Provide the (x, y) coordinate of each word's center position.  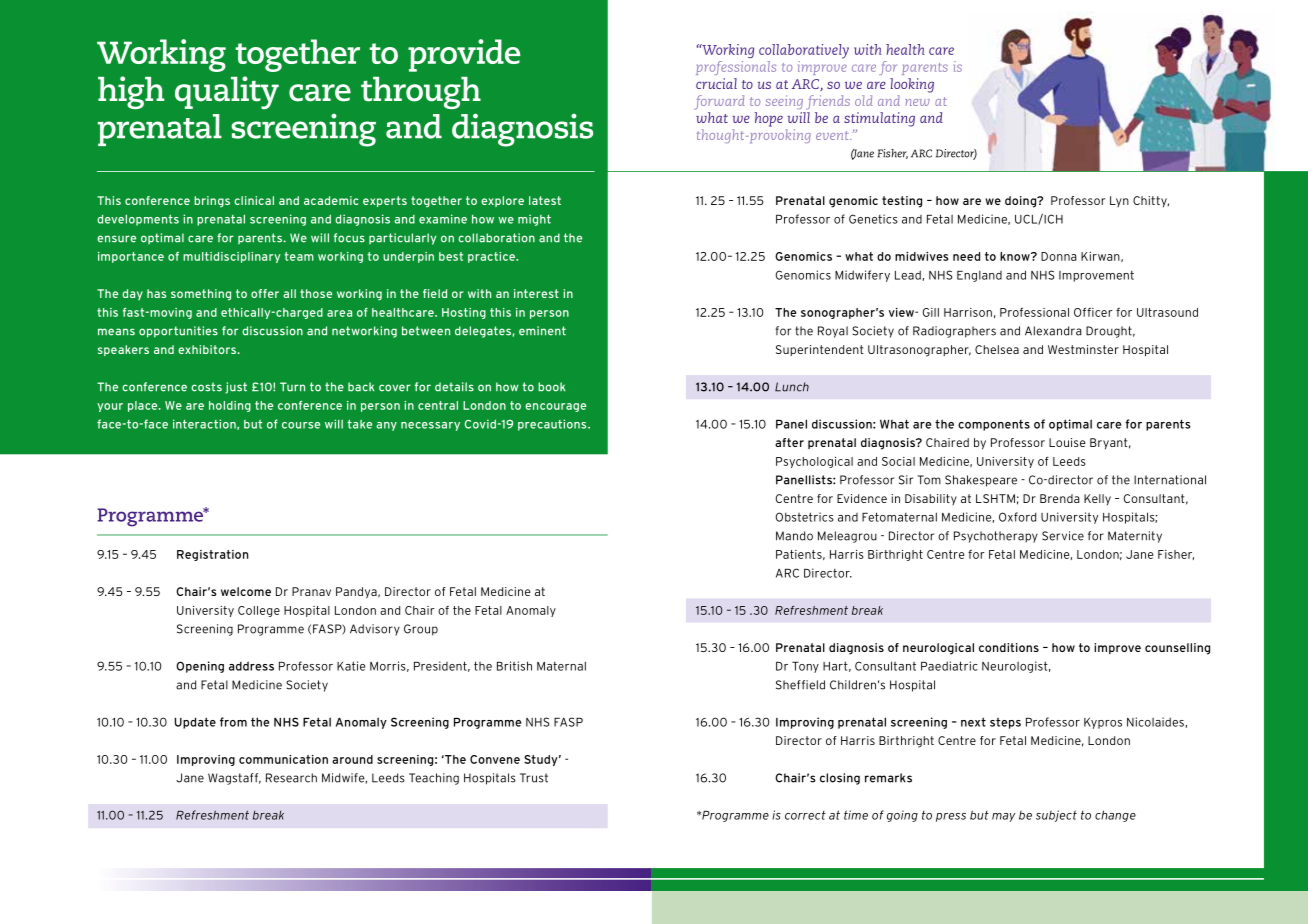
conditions (1009, 647)
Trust (534, 778)
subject (1056, 816)
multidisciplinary (232, 257)
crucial (716, 83)
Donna (1059, 256)
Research (291, 778)
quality (227, 92)
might (534, 220)
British (514, 666)
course (301, 425)
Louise (1067, 442)
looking (912, 85)
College (259, 611)
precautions (553, 425)
